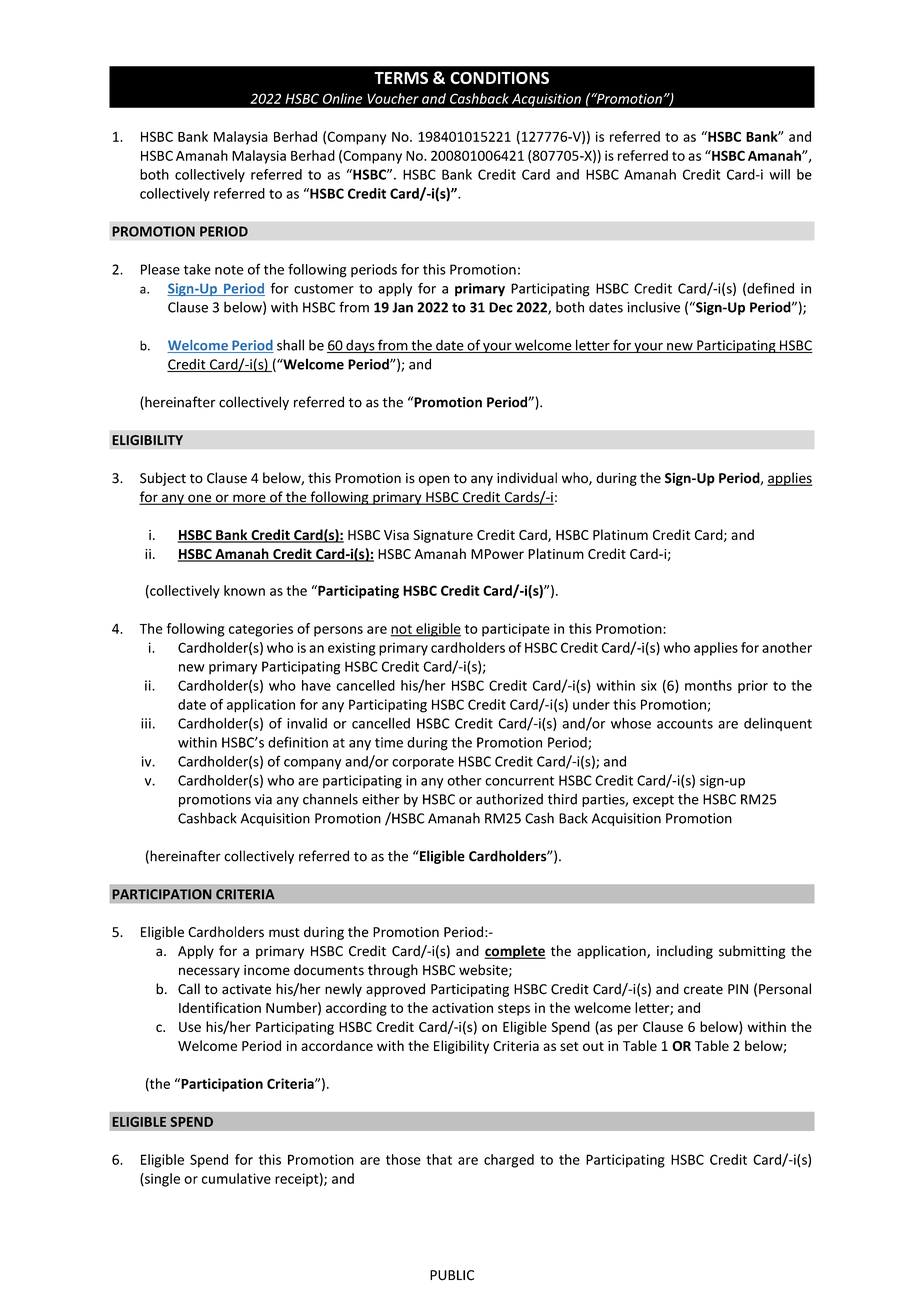  I want to click on Subject, so click(163, 479).
